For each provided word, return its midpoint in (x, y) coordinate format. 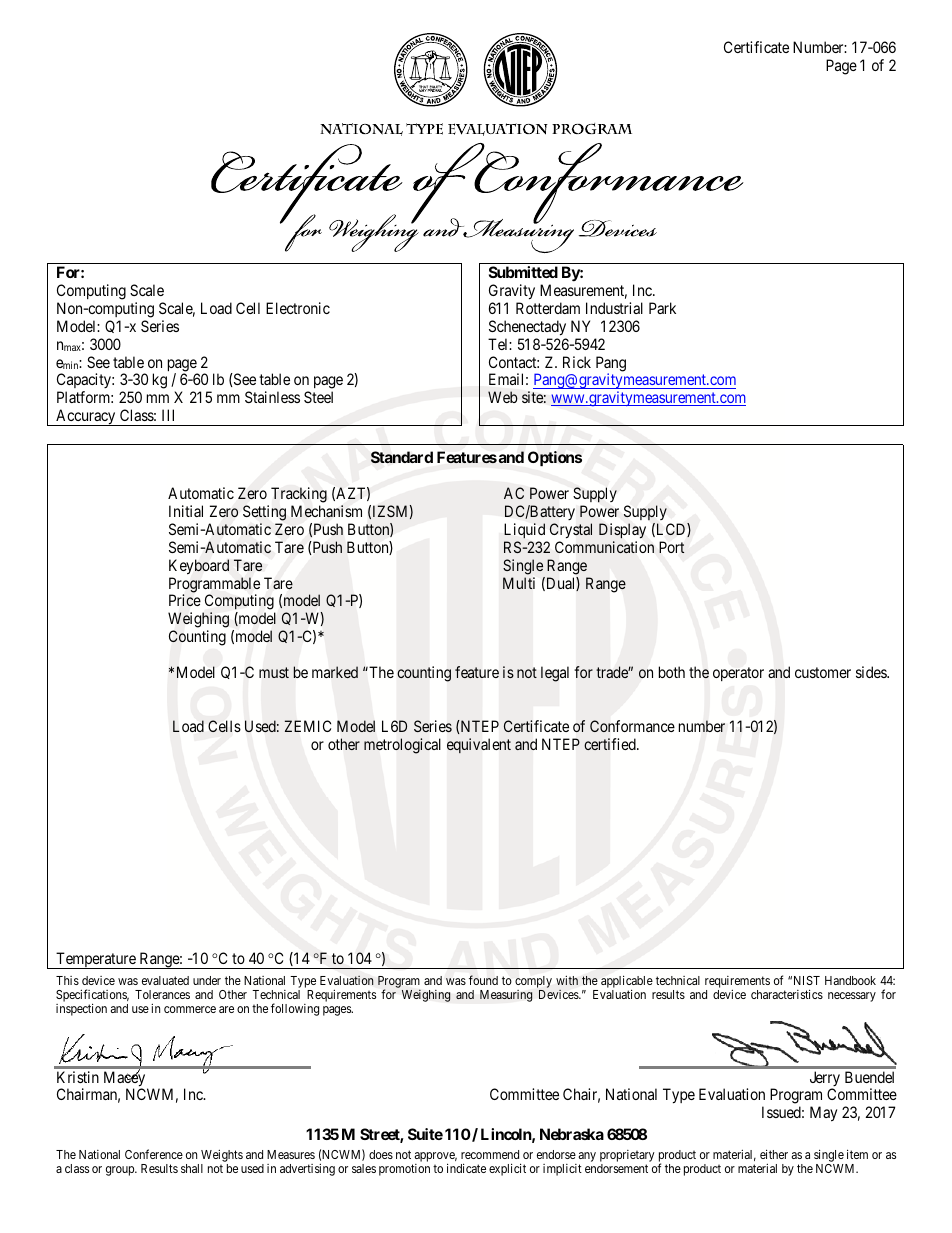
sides (872, 672)
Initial (186, 511)
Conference (154, 1154)
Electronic (298, 308)
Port (672, 547)
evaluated (165, 980)
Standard (402, 457)
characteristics (787, 994)
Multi (519, 583)
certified (611, 744)
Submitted (523, 272)
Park (662, 308)
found (483, 980)
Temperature (96, 960)
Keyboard (199, 567)
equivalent (479, 745)
